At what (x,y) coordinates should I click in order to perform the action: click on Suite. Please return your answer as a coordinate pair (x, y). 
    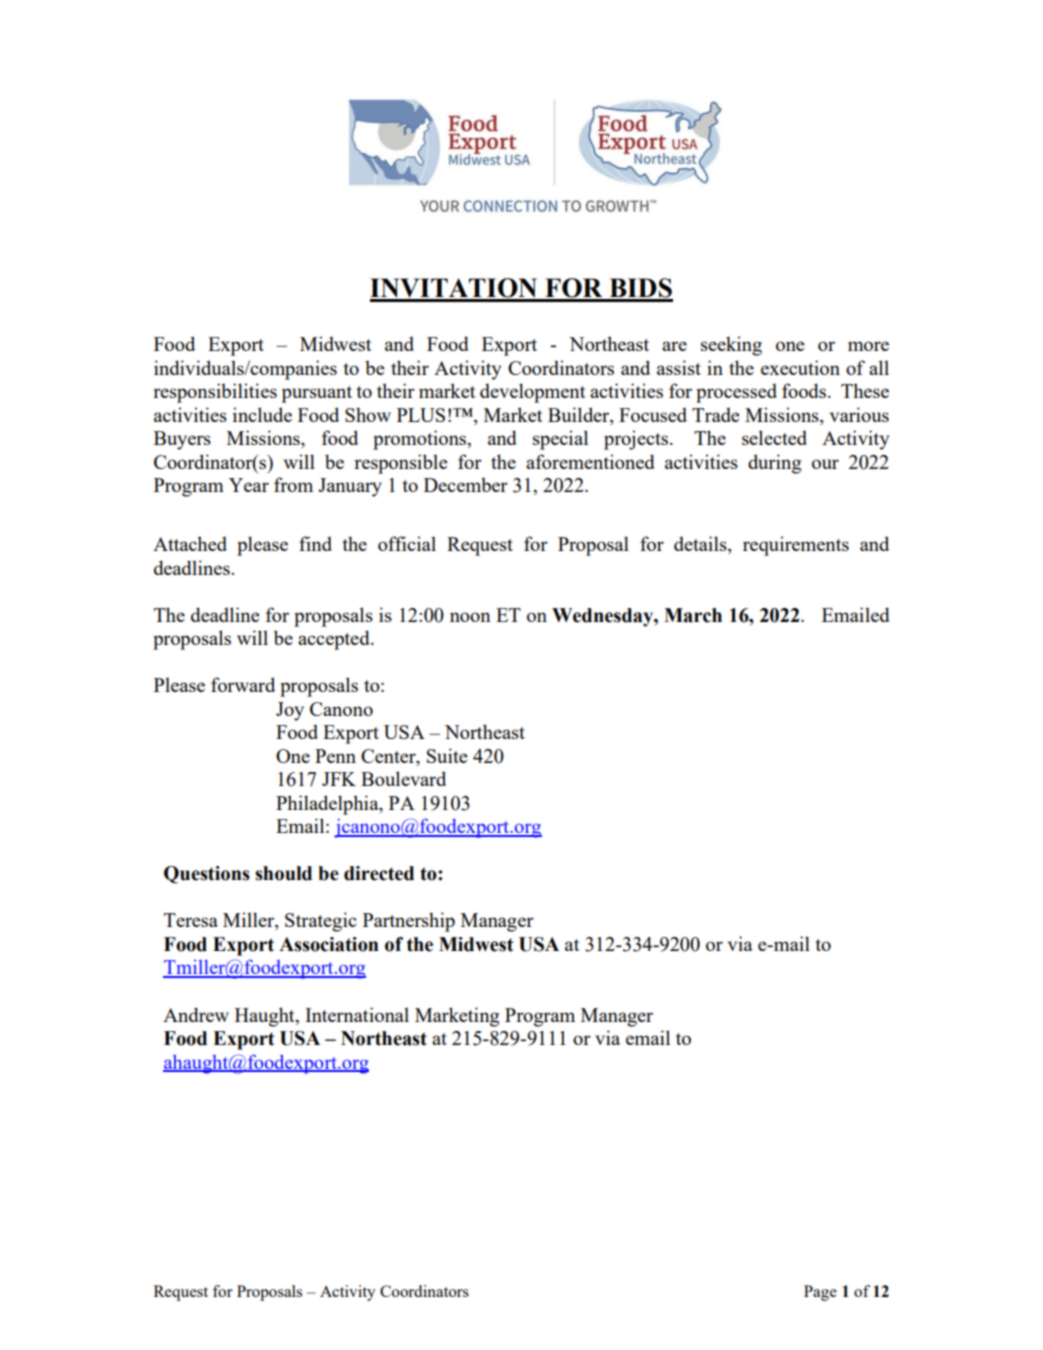
    Looking at the image, I should click on (447, 755).
